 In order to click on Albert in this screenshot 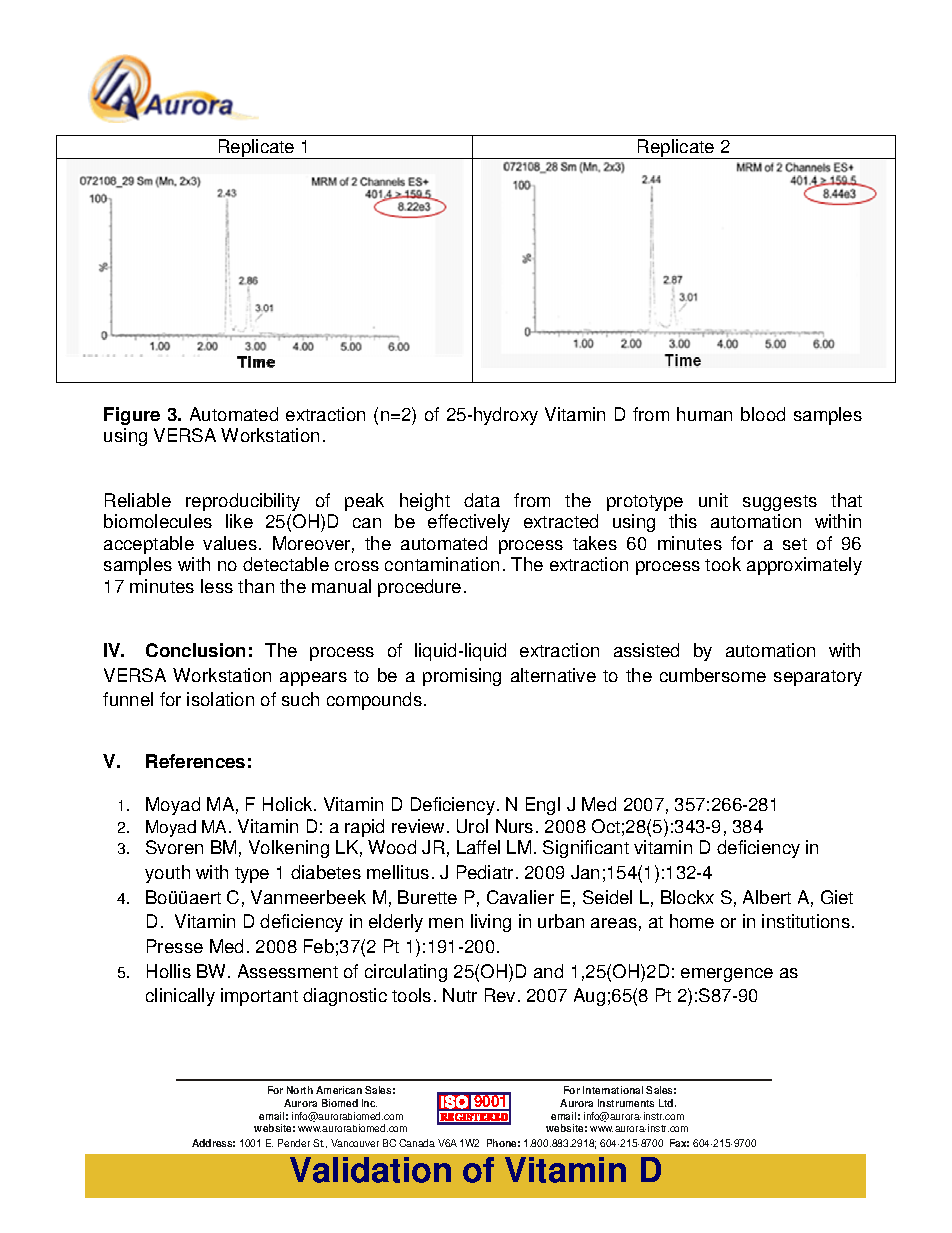, I will do `click(767, 897)`.
